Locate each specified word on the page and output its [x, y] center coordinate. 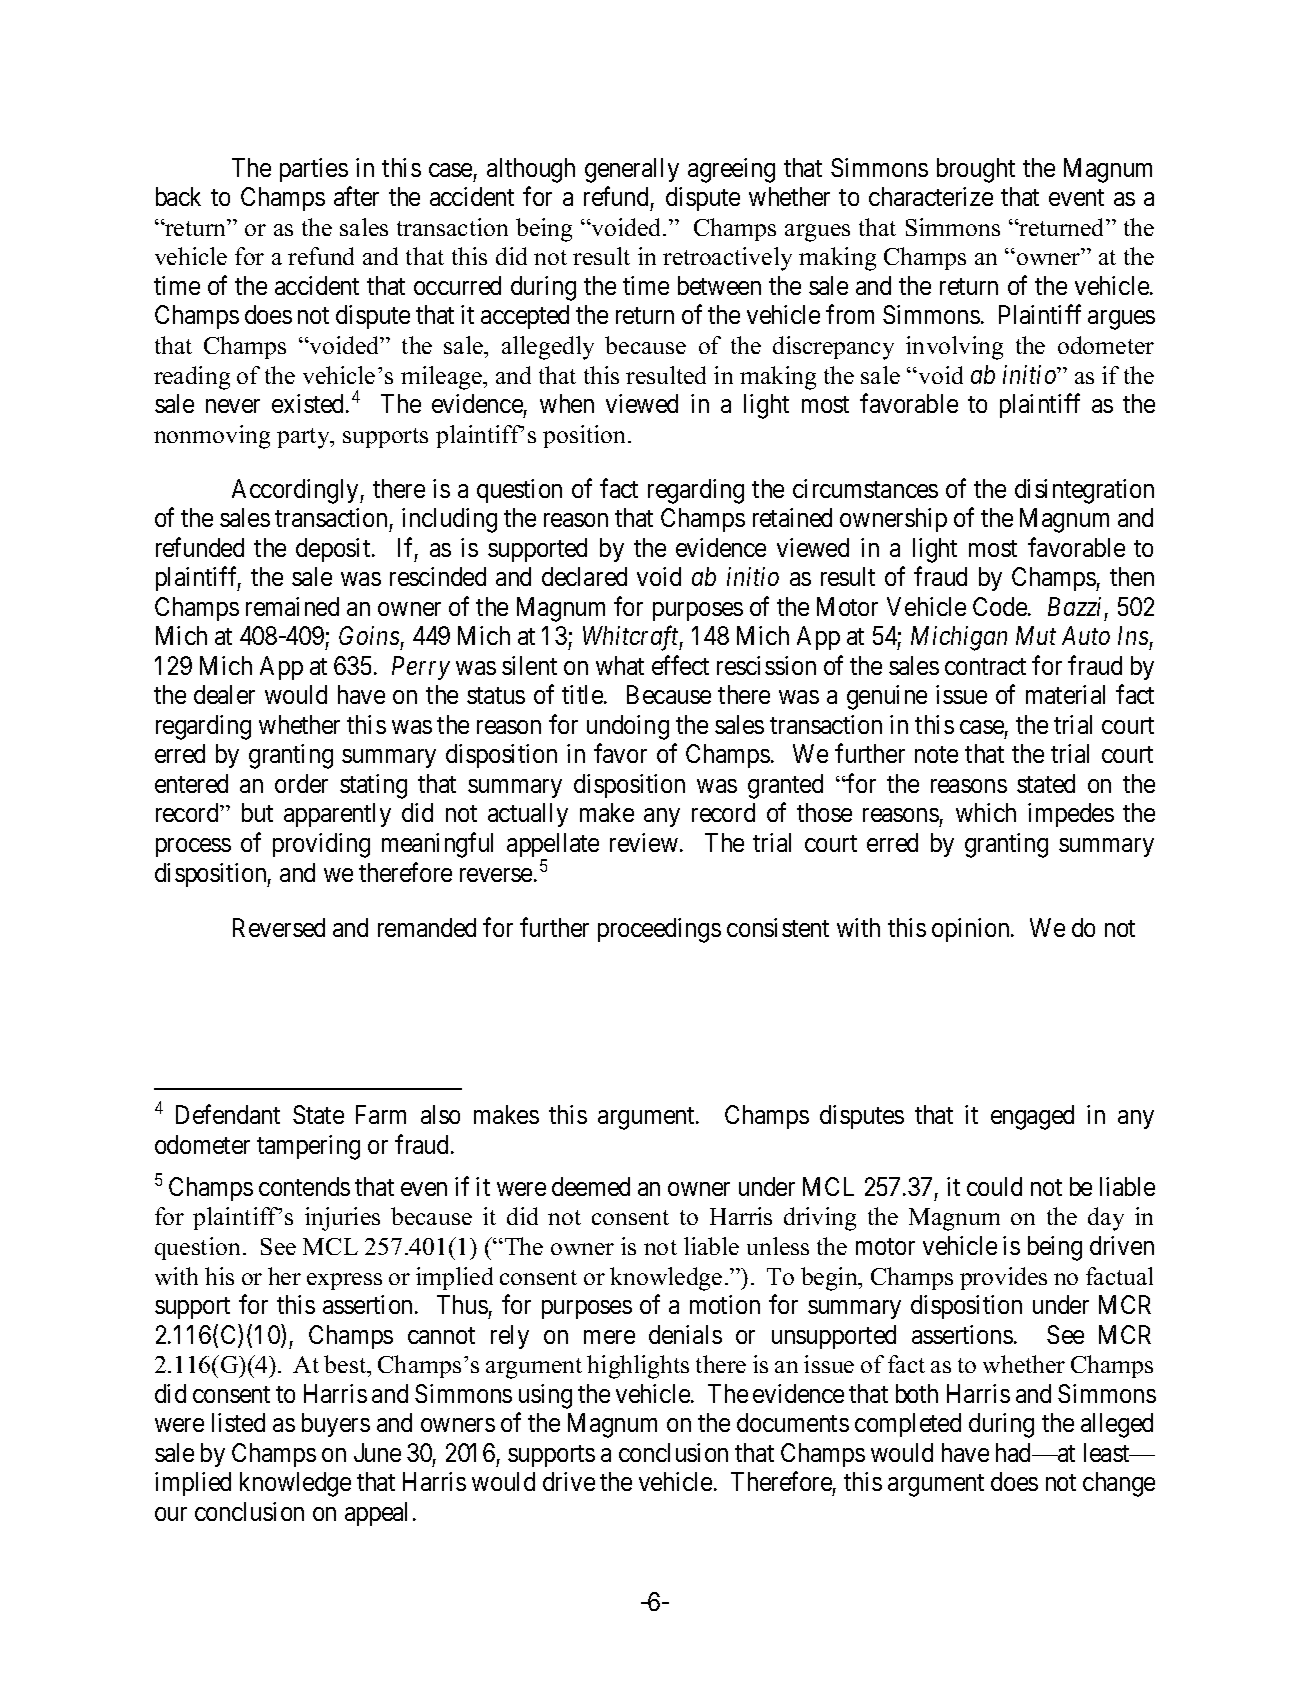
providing [321, 845]
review [645, 842]
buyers [336, 1425]
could [994, 1186]
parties [314, 170]
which [986, 812]
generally [632, 170]
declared [584, 576]
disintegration [1084, 491]
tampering [308, 1147]
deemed [591, 1186]
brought [976, 170]
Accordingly [296, 491]
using [545, 1396]
